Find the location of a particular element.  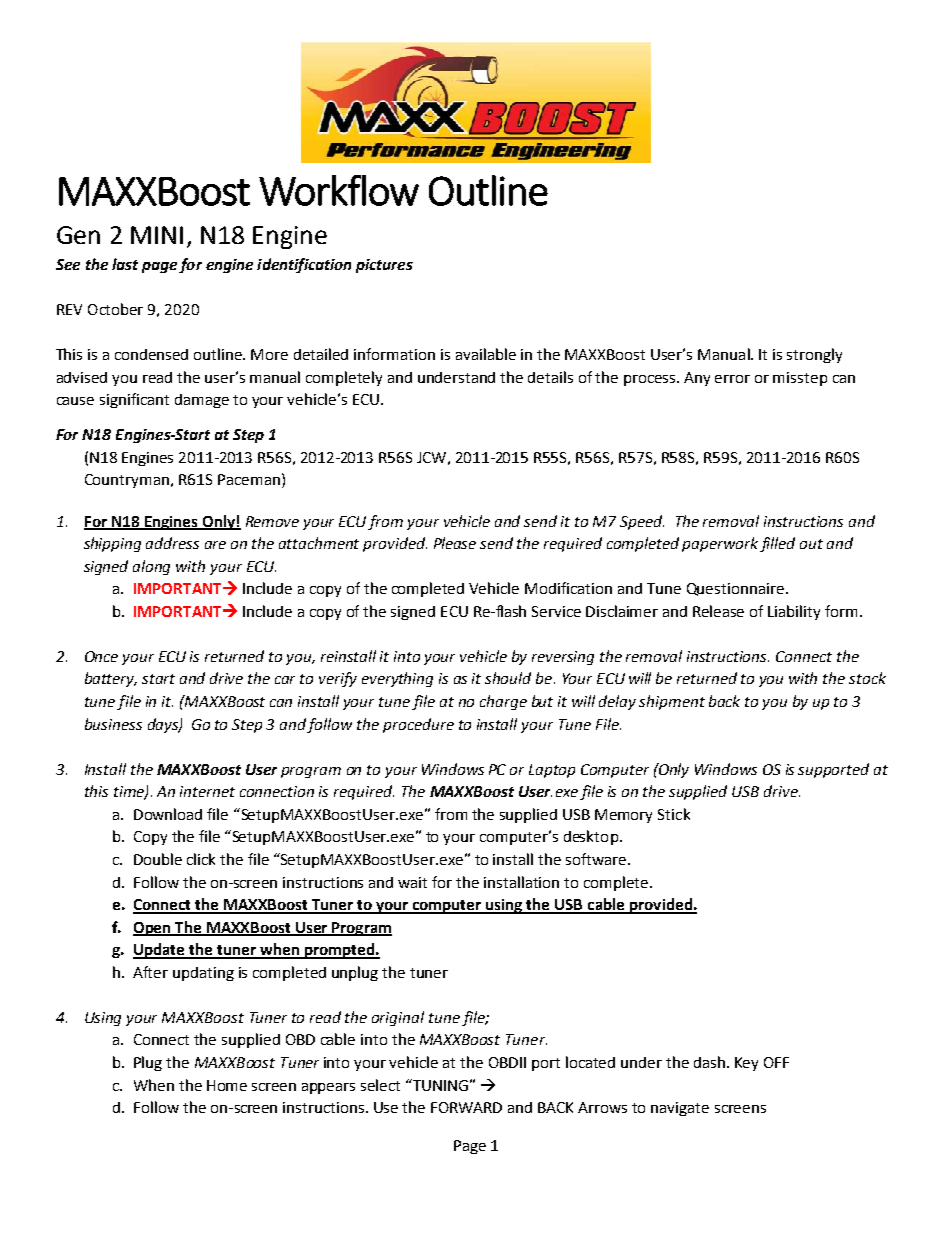

Please is located at coordinates (455, 543).
